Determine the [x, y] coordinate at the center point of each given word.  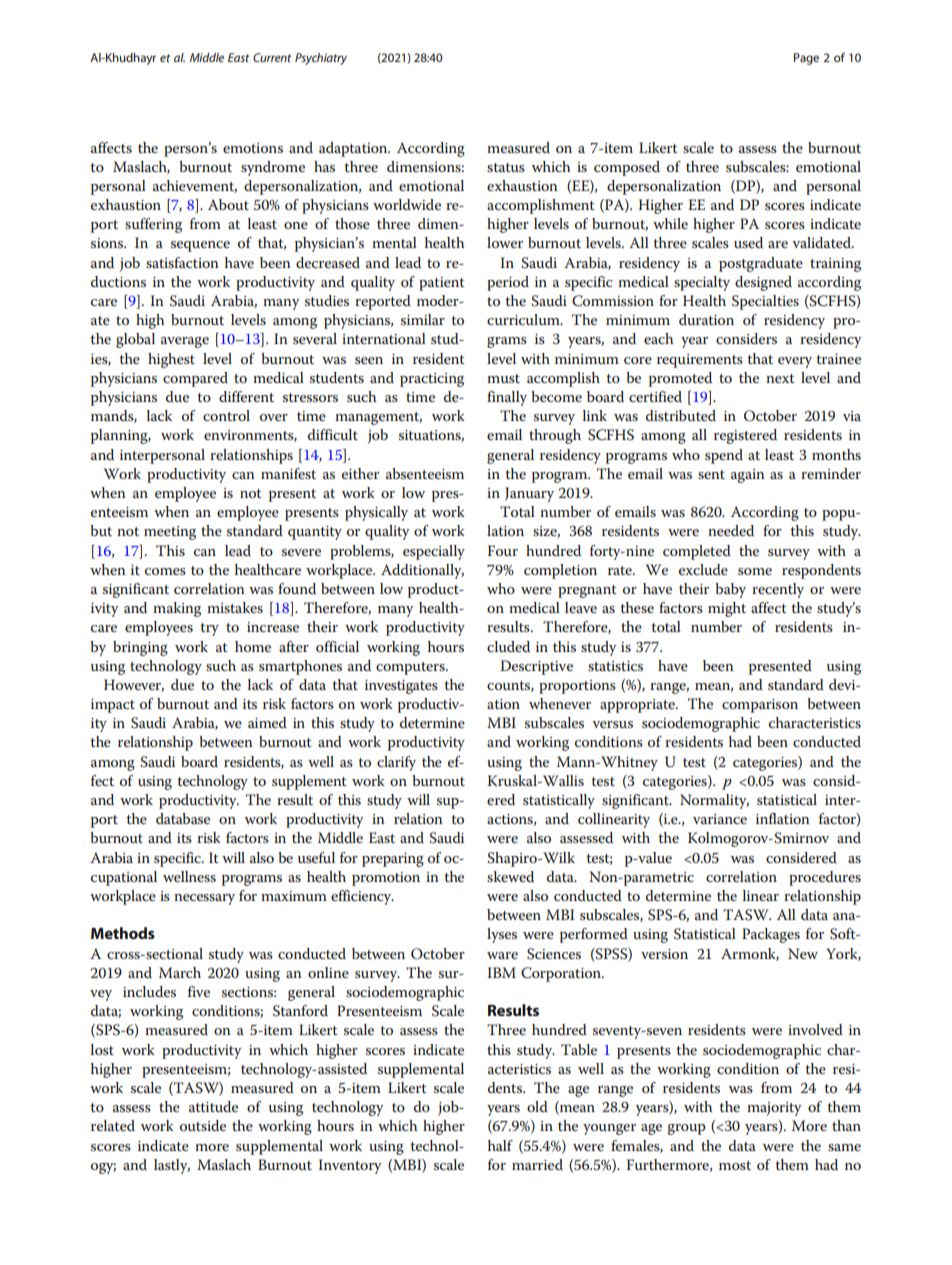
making [177, 609]
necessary [204, 899]
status [506, 167]
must [503, 378]
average [185, 342]
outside [203, 1125]
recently [778, 590]
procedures [825, 878]
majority [774, 1109]
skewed [510, 876]
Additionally [422, 571]
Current [272, 57]
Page [806, 59]
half [500, 1145]
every [795, 362]
